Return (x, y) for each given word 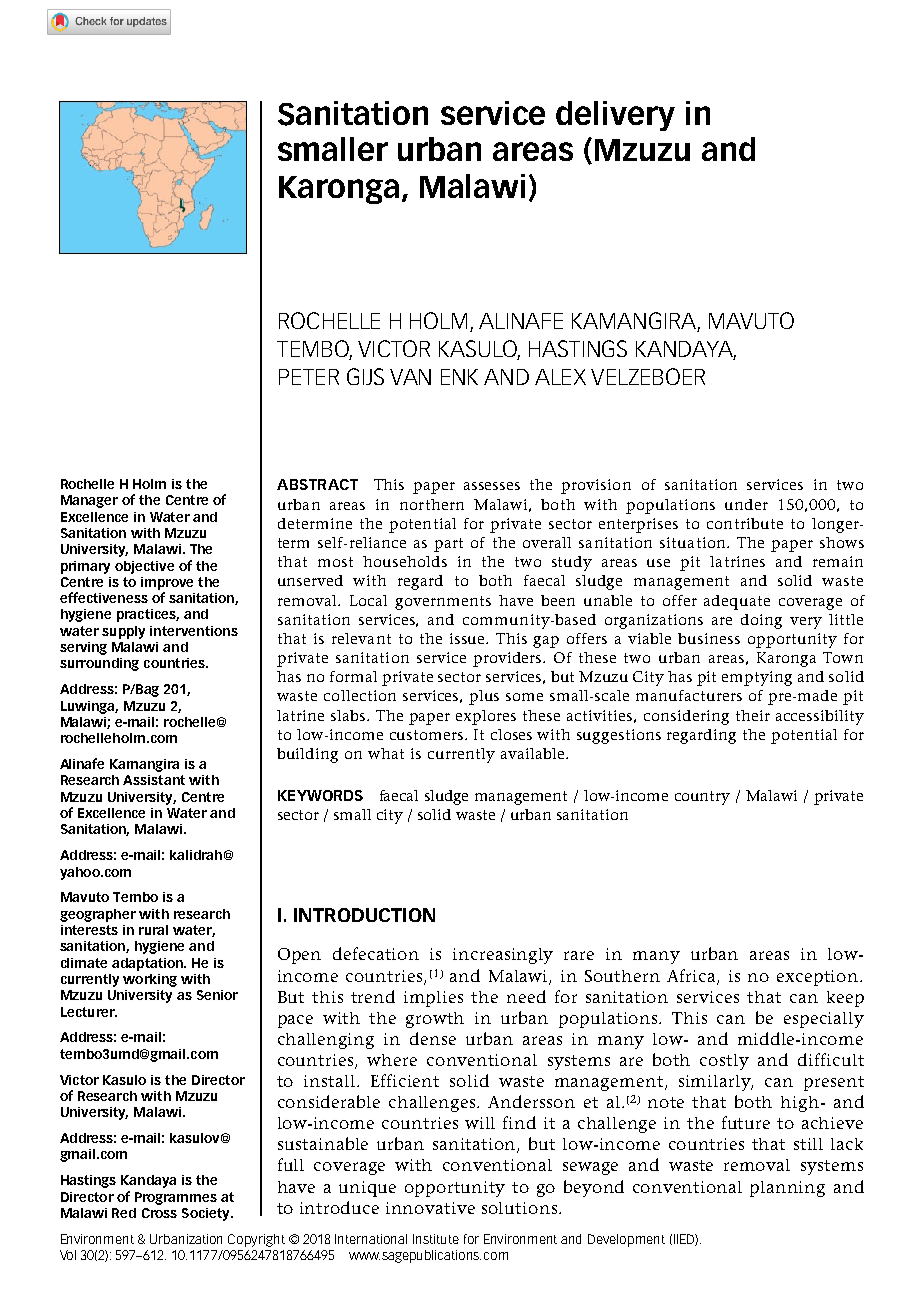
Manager (89, 501)
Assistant (154, 780)
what (386, 753)
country (702, 798)
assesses (492, 486)
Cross (159, 1213)
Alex (560, 377)
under (746, 504)
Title (152, 9)
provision (596, 486)
